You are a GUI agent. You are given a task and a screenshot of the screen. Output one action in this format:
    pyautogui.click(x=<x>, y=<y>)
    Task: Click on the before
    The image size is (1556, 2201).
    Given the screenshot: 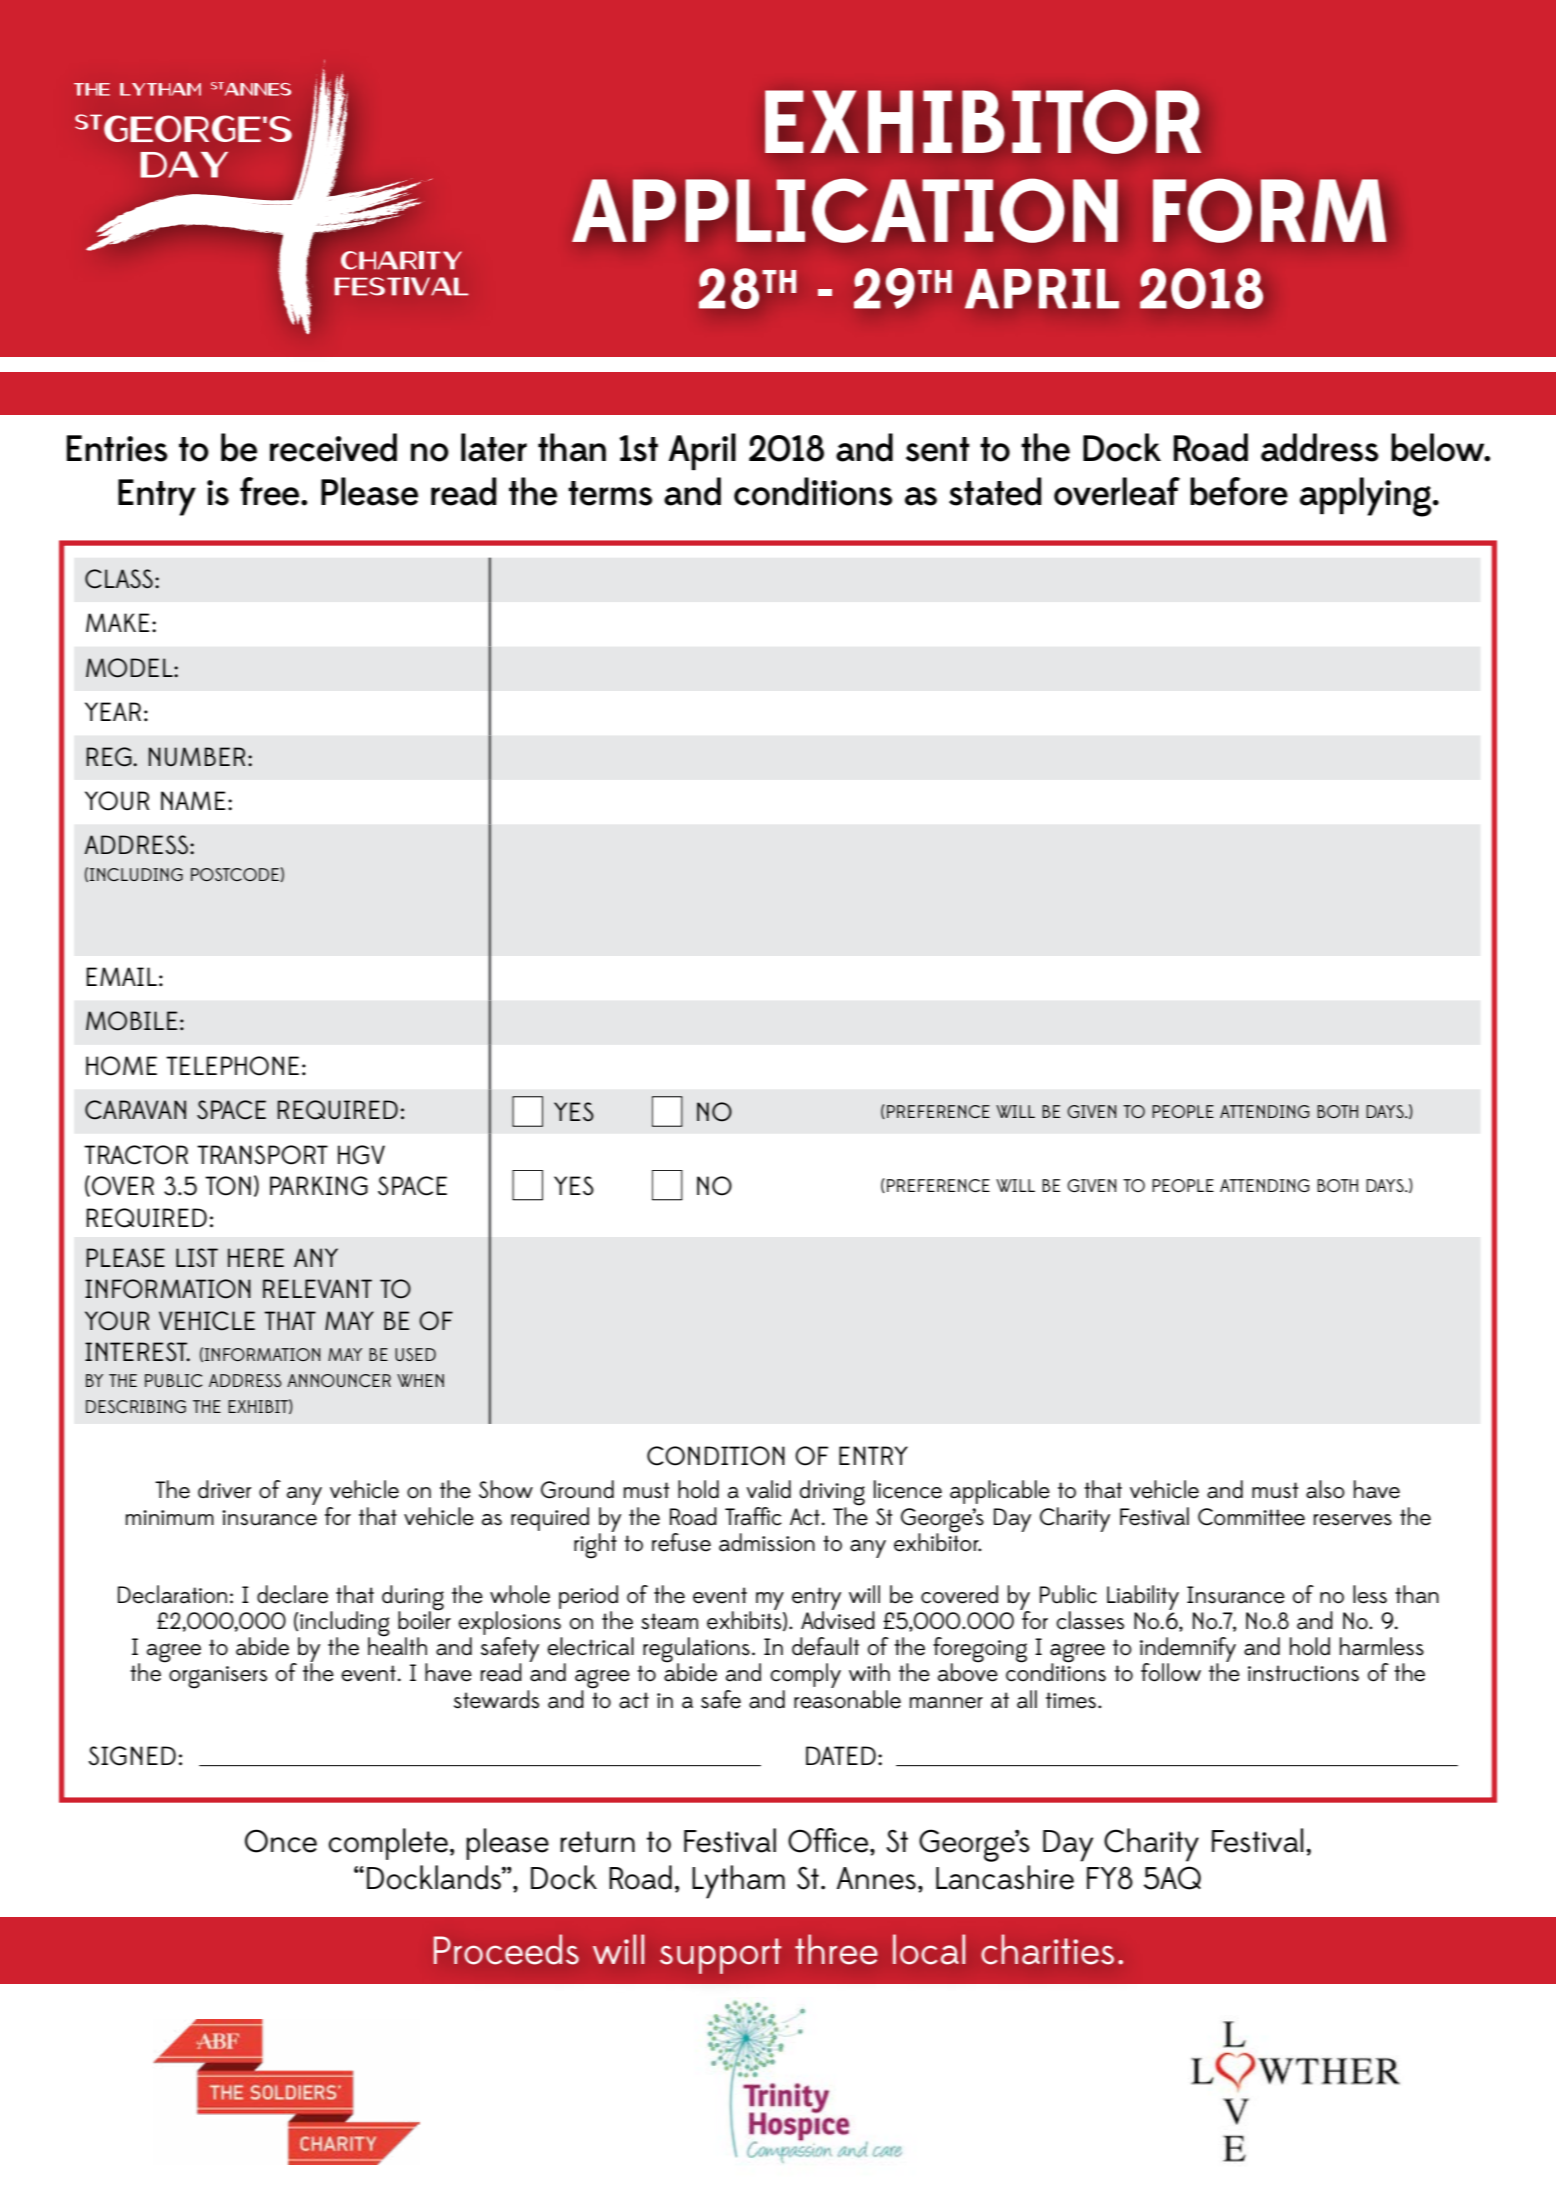 What is the action you would take?
    pyautogui.click(x=1239, y=491)
